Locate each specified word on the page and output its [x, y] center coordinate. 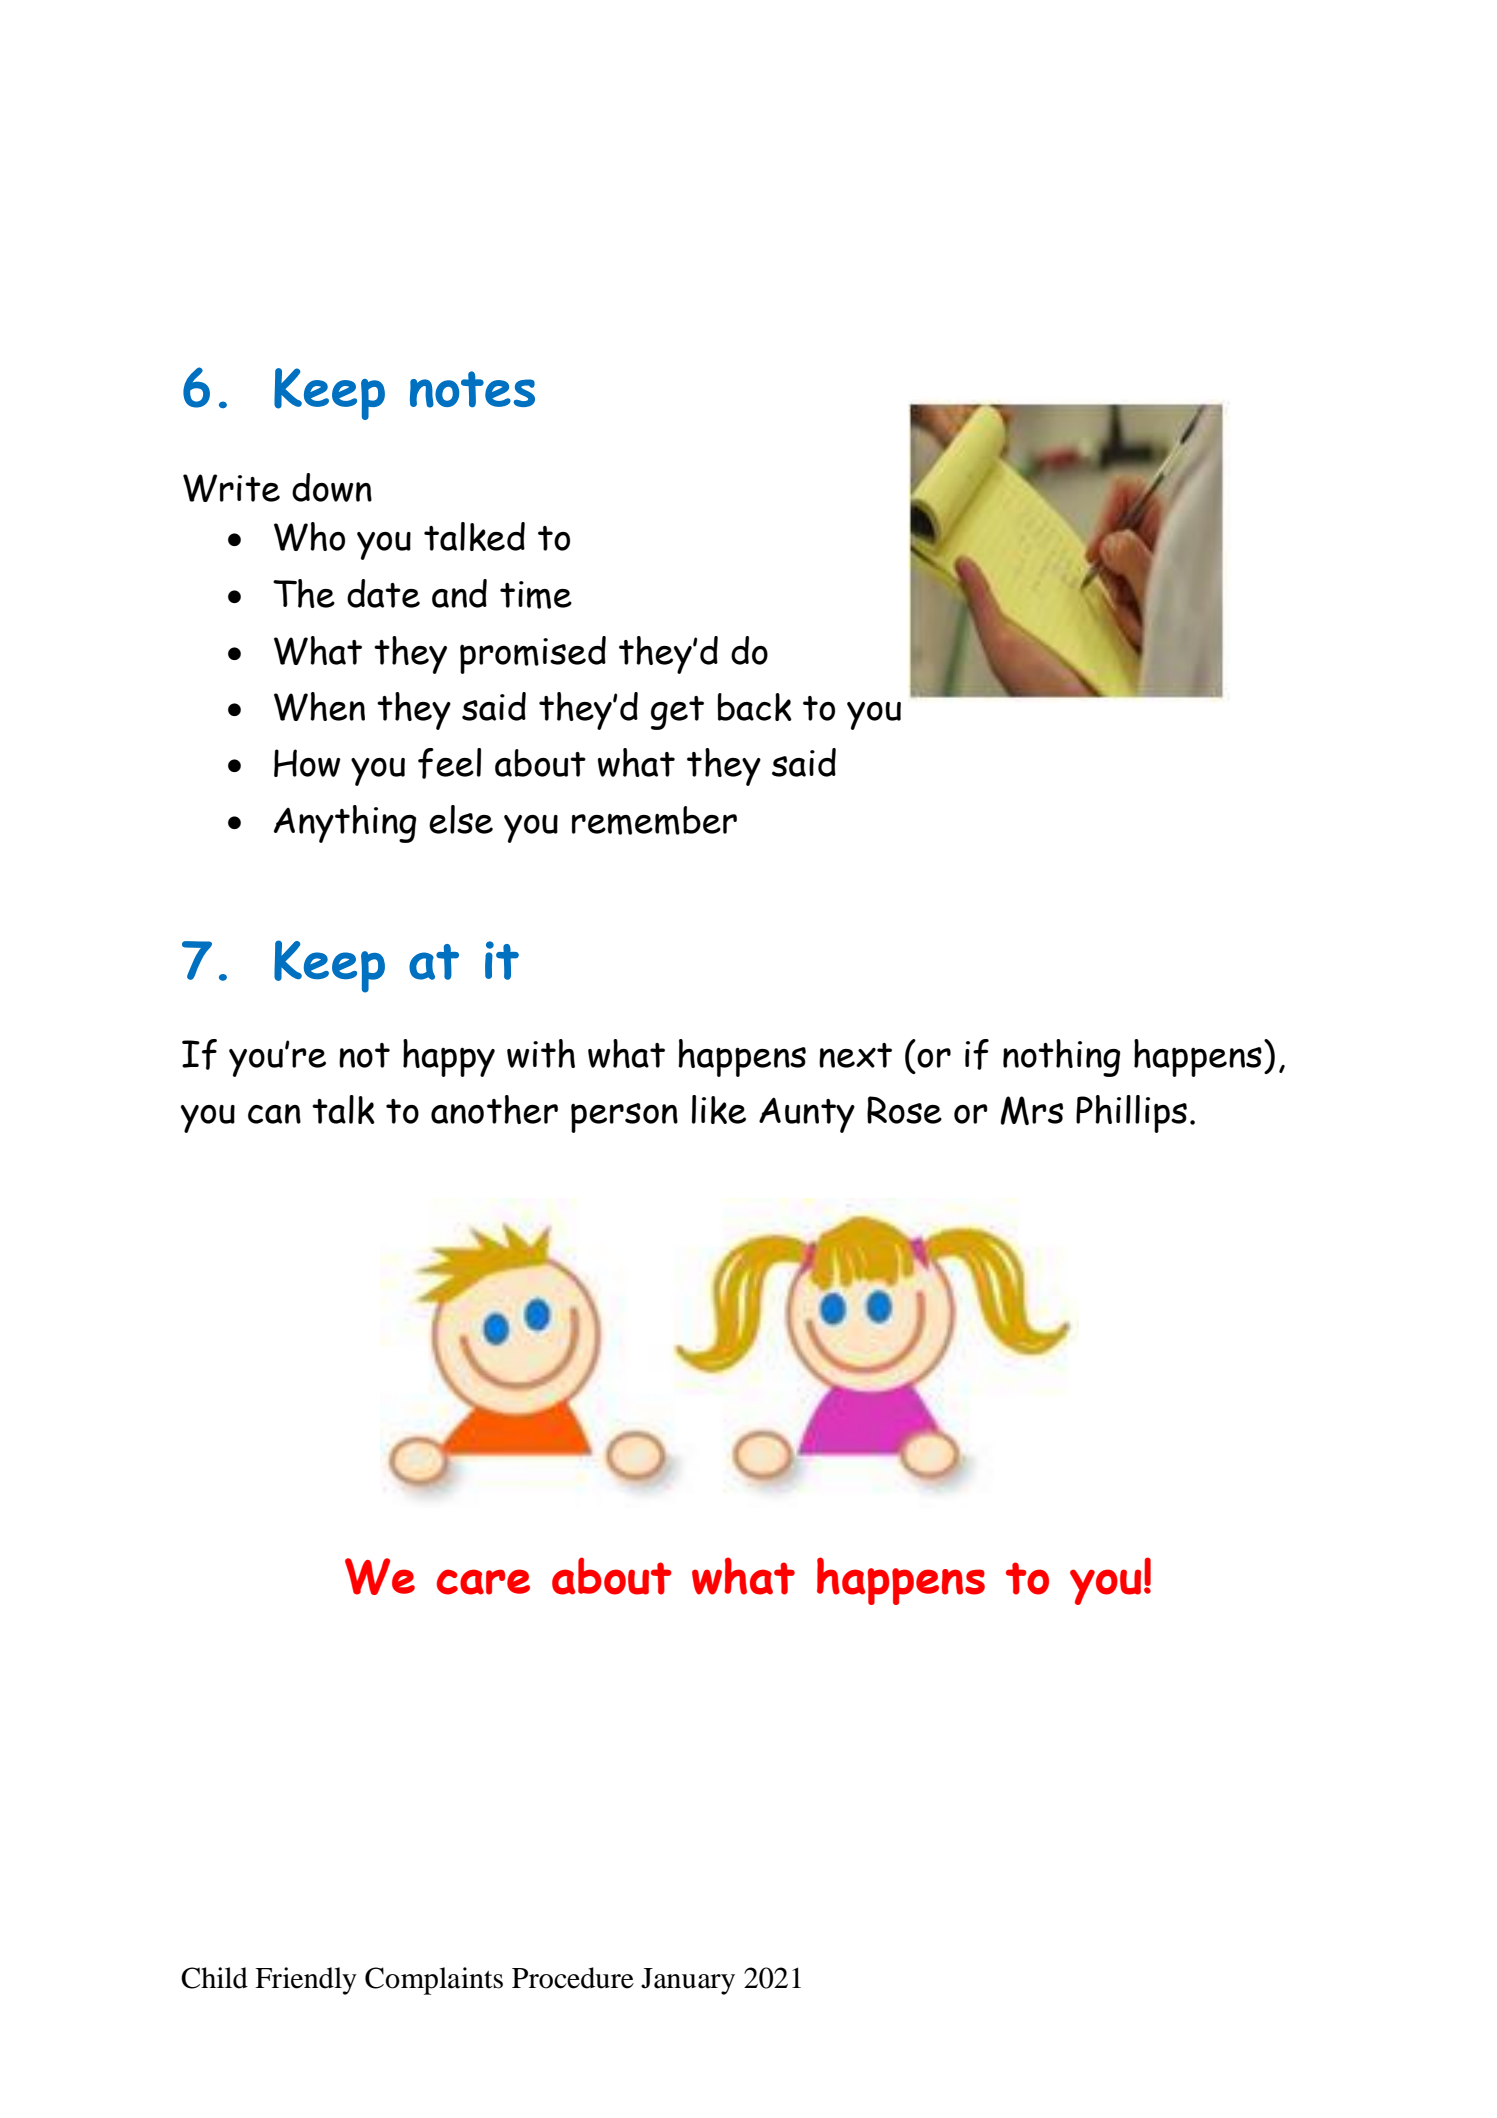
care [483, 1582]
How [307, 763]
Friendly [306, 1981]
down [332, 487]
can [274, 1114]
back [755, 707]
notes [472, 389]
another [494, 1109]
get [677, 713]
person [624, 1118]
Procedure [573, 1978]
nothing [1061, 1058]
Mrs [1032, 1110]
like [719, 1109]
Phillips [1131, 1114]
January [688, 1981]
